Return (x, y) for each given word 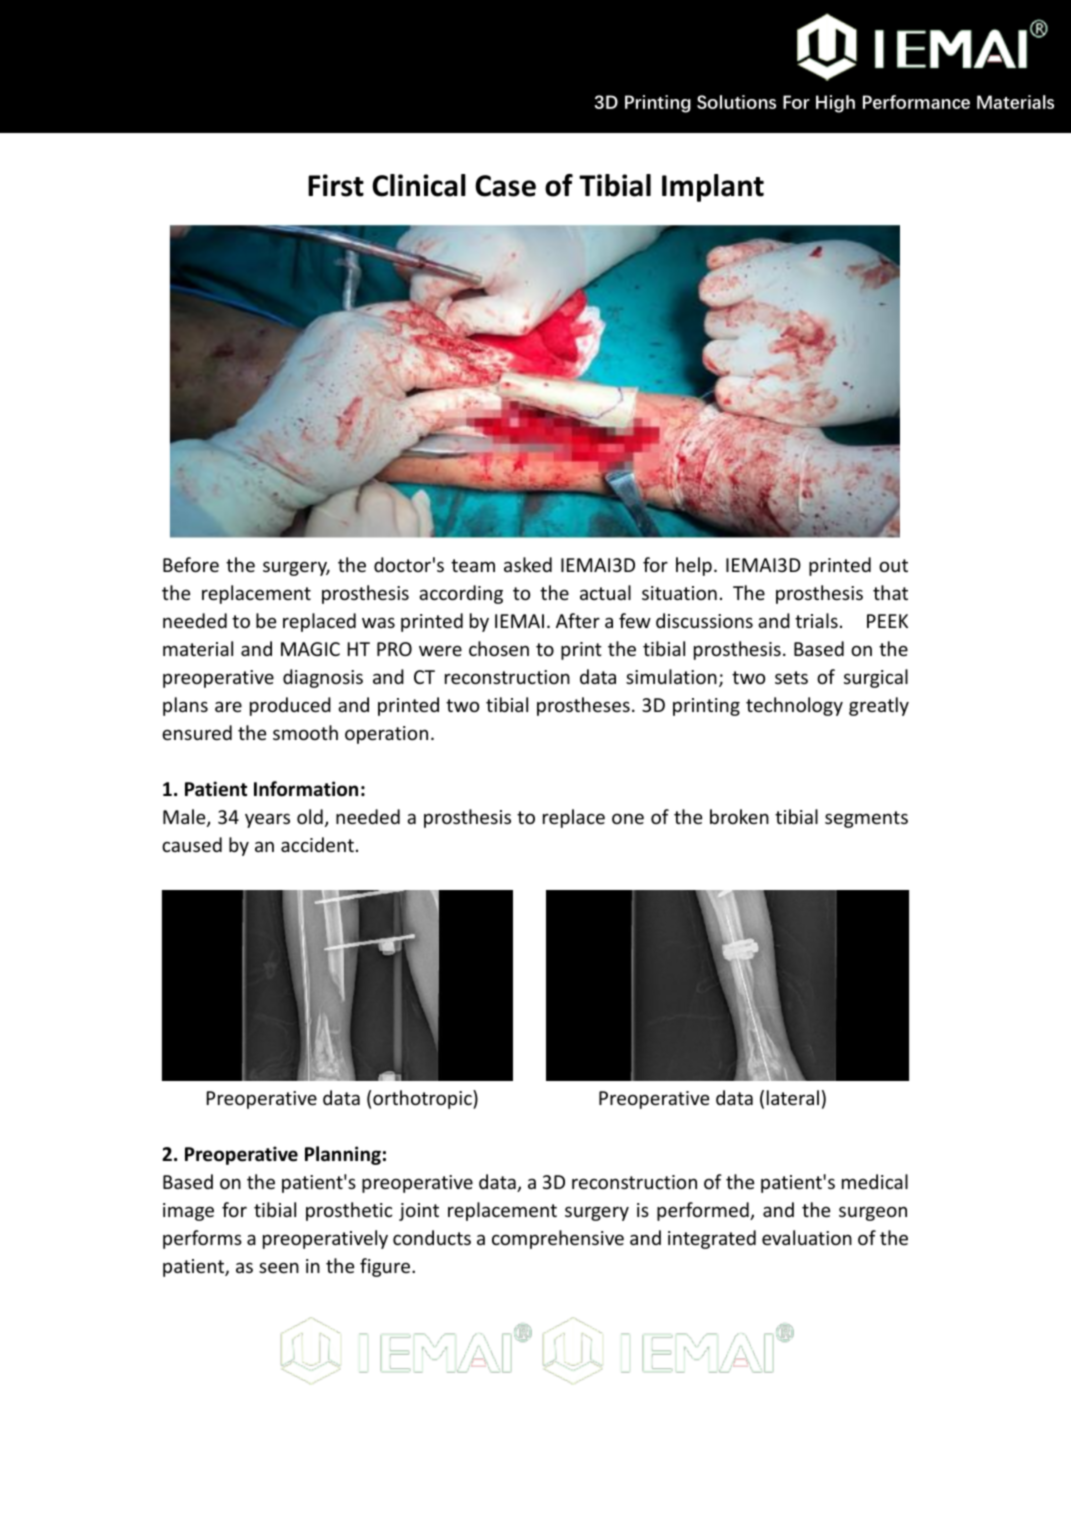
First (336, 185)
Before (191, 564)
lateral (793, 1097)
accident (317, 844)
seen (279, 1267)
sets (791, 677)
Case (505, 186)
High (835, 104)
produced (290, 706)
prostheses (583, 706)
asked (528, 564)
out (893, 565)
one (628, 818)
